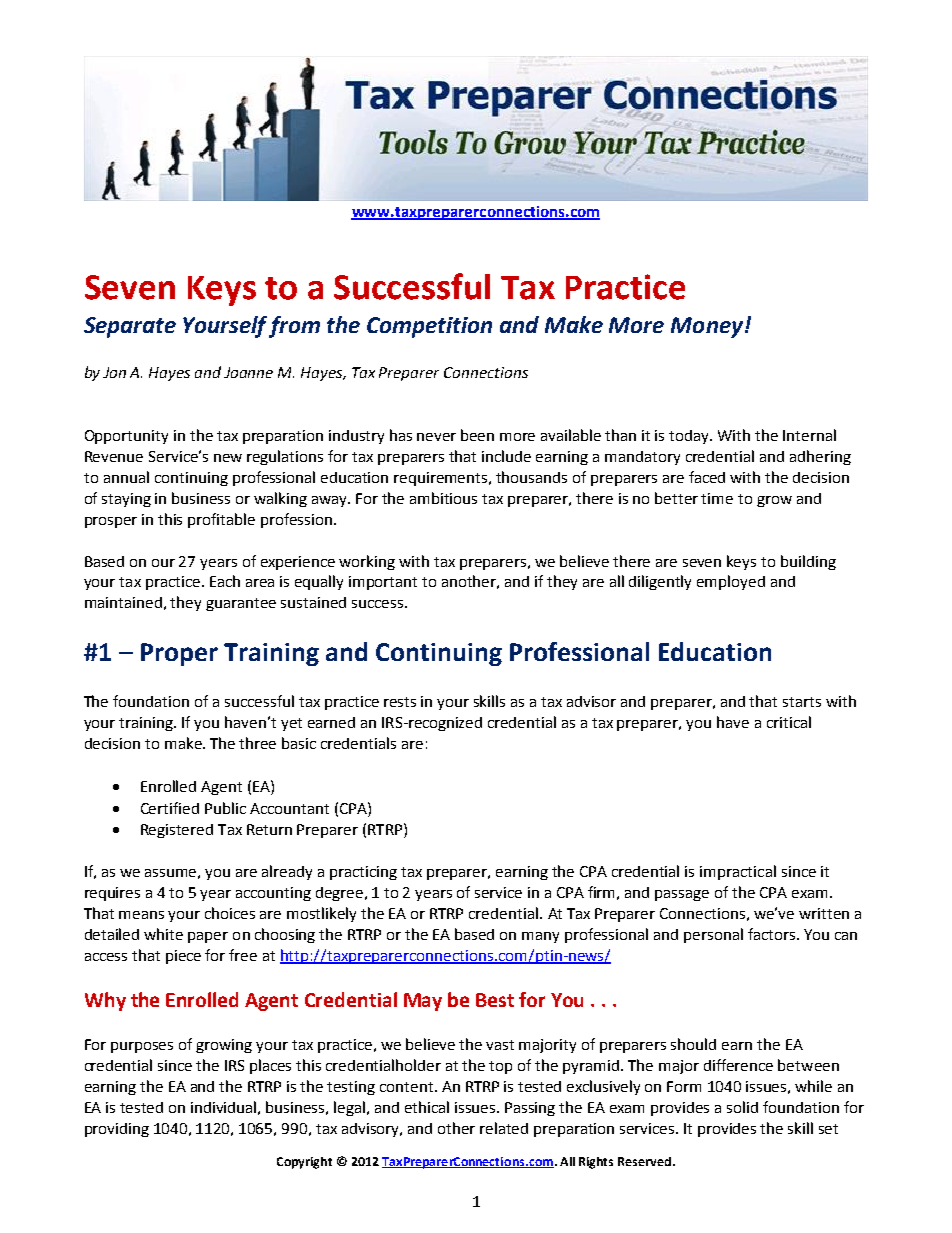  Describe the element at coordinates (248, 372) in the document. I see `Joanne` at that location.
